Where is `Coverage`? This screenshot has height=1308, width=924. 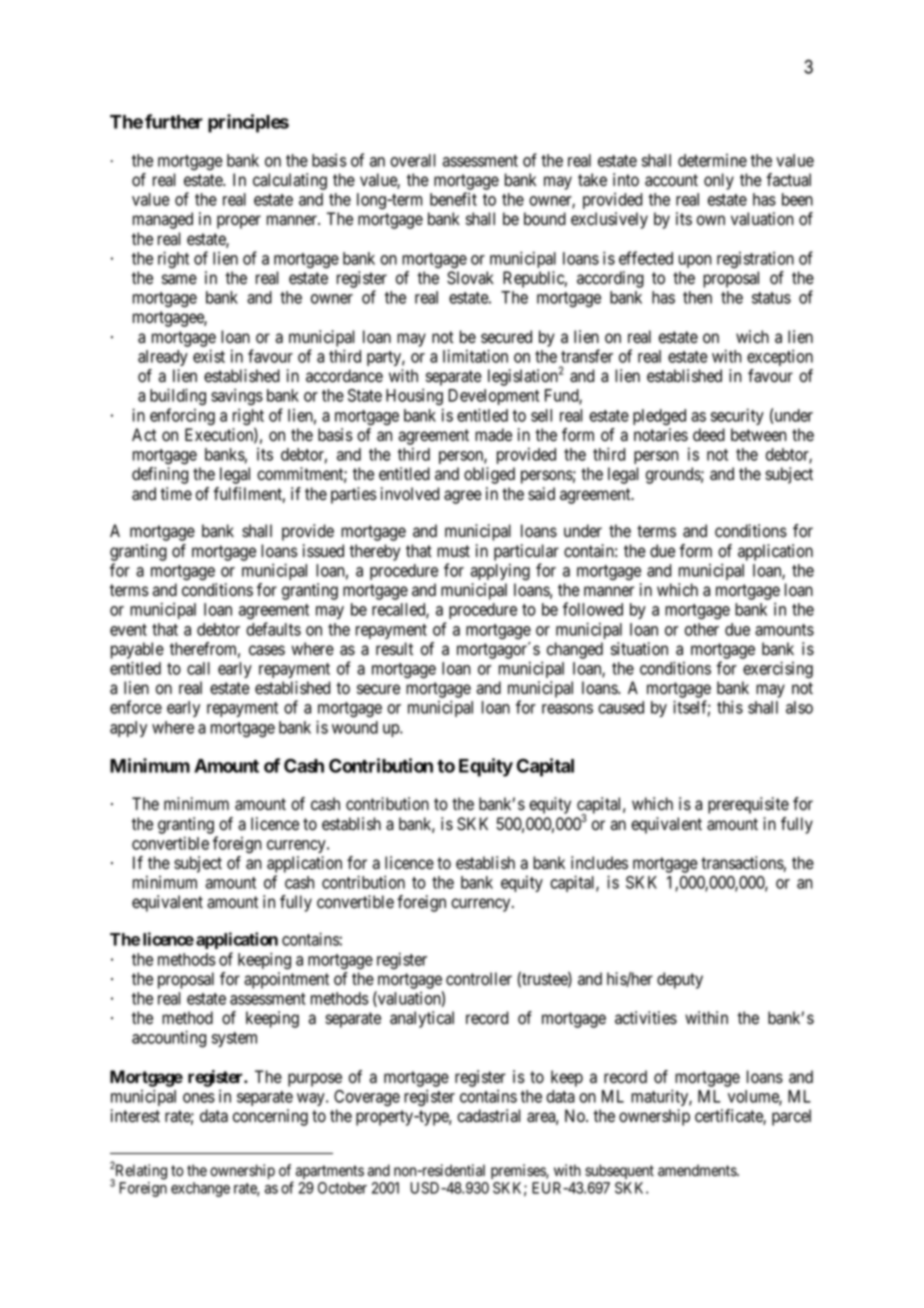 Coverage is located at coordinates (367, 1098).
